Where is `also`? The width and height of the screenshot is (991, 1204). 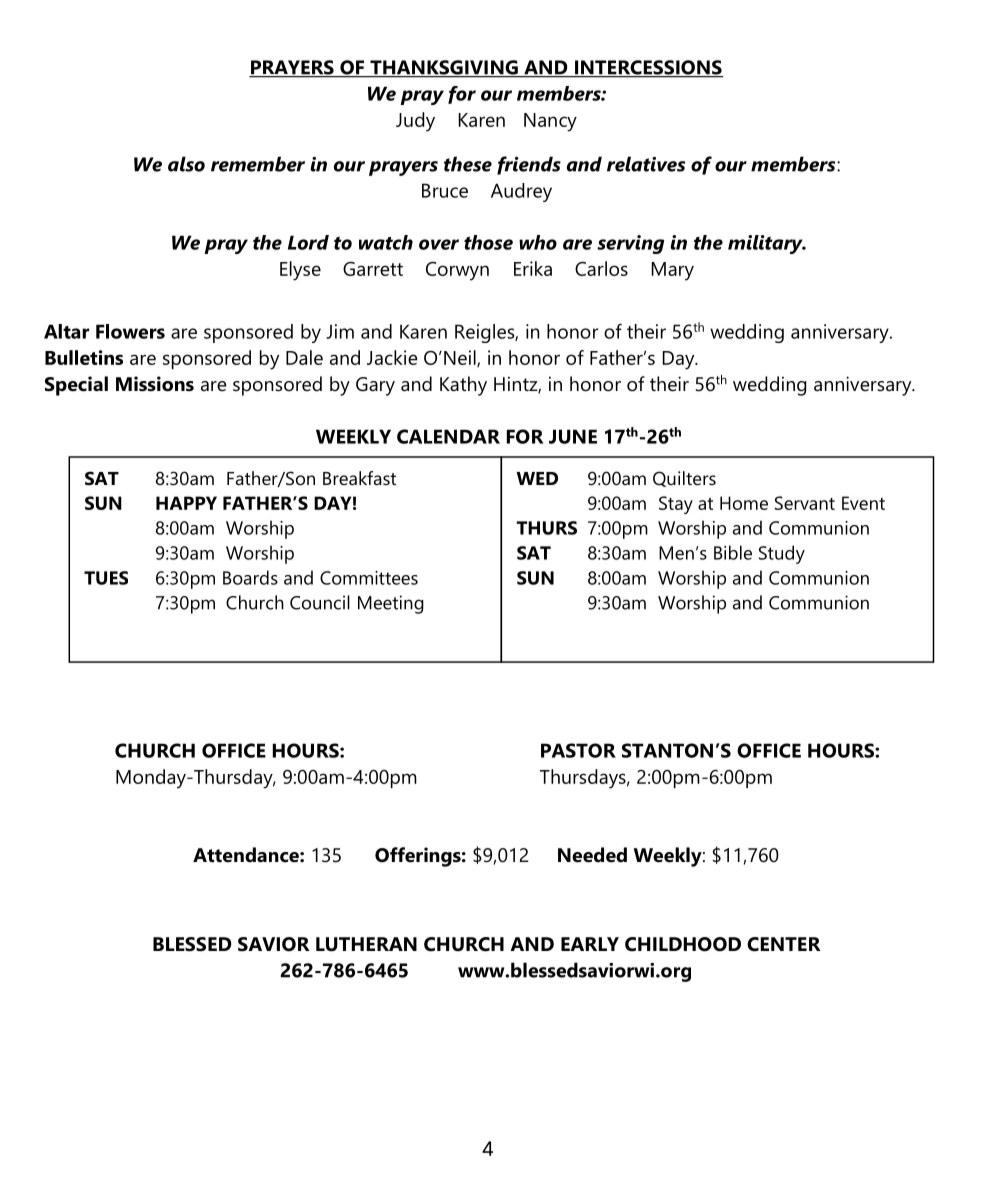 also is located at coordinates (186, 164).
